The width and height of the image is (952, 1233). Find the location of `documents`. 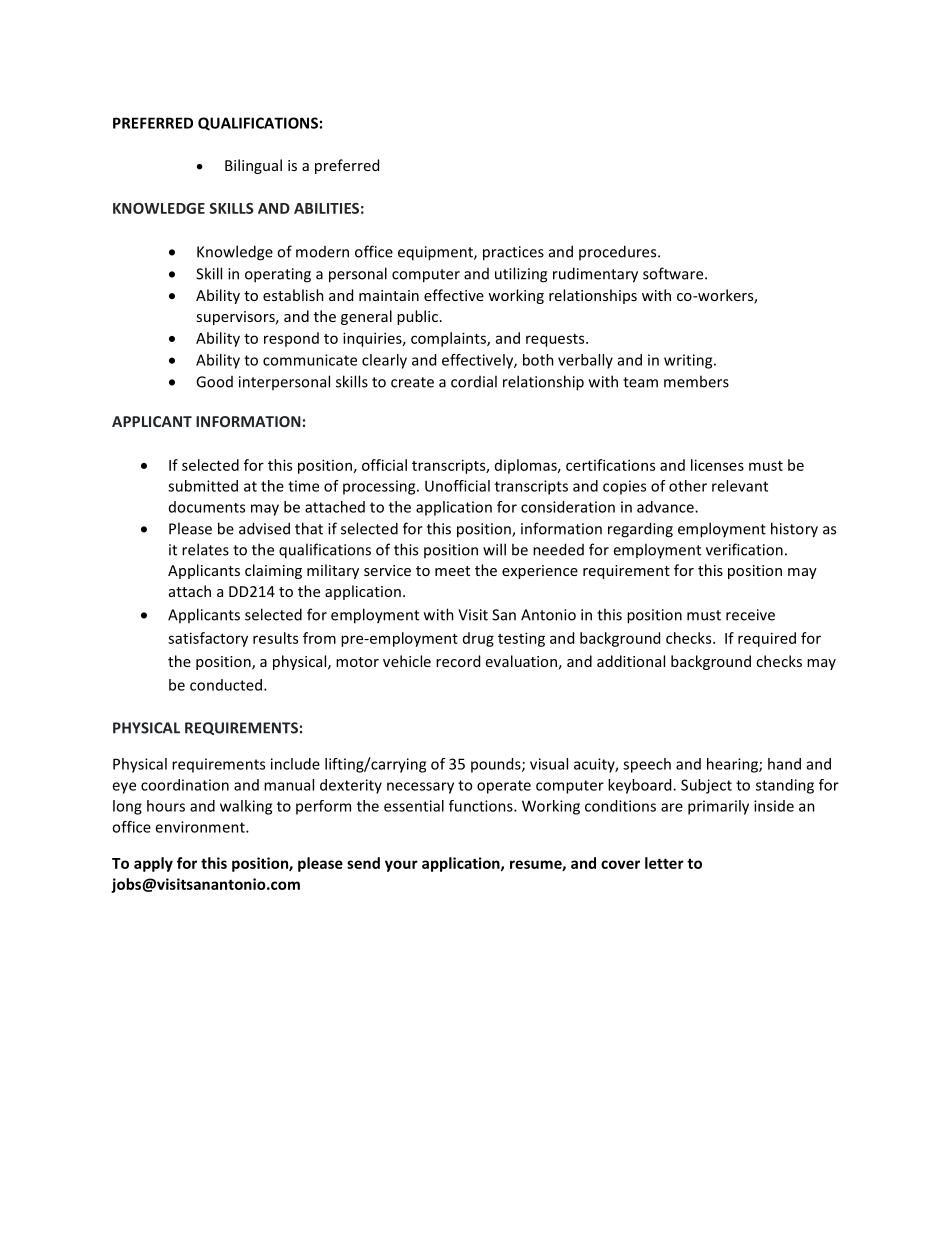

documents is located at coordinates (207, 507).
